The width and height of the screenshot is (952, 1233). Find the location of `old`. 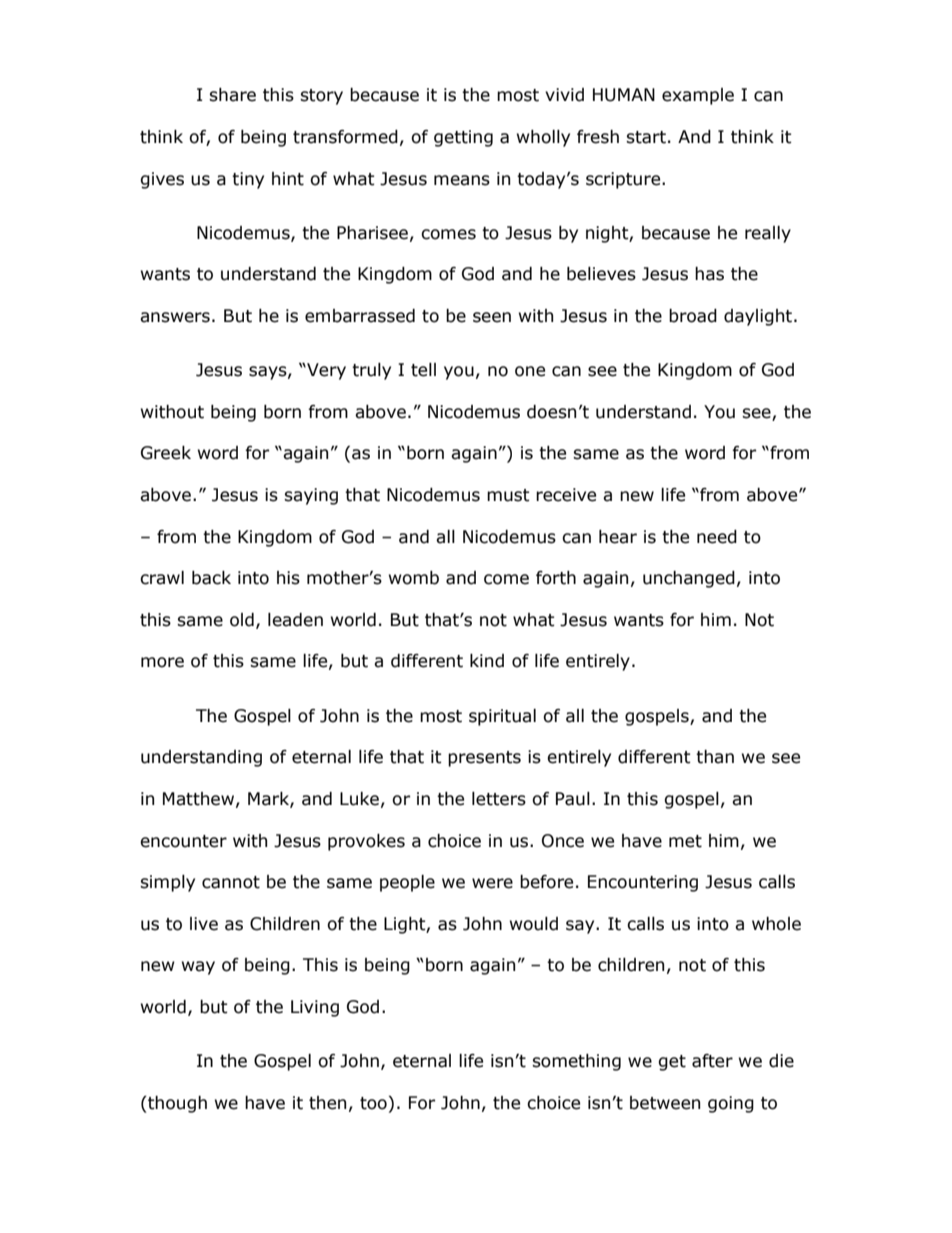

old is located at coordinates (242, 620).
